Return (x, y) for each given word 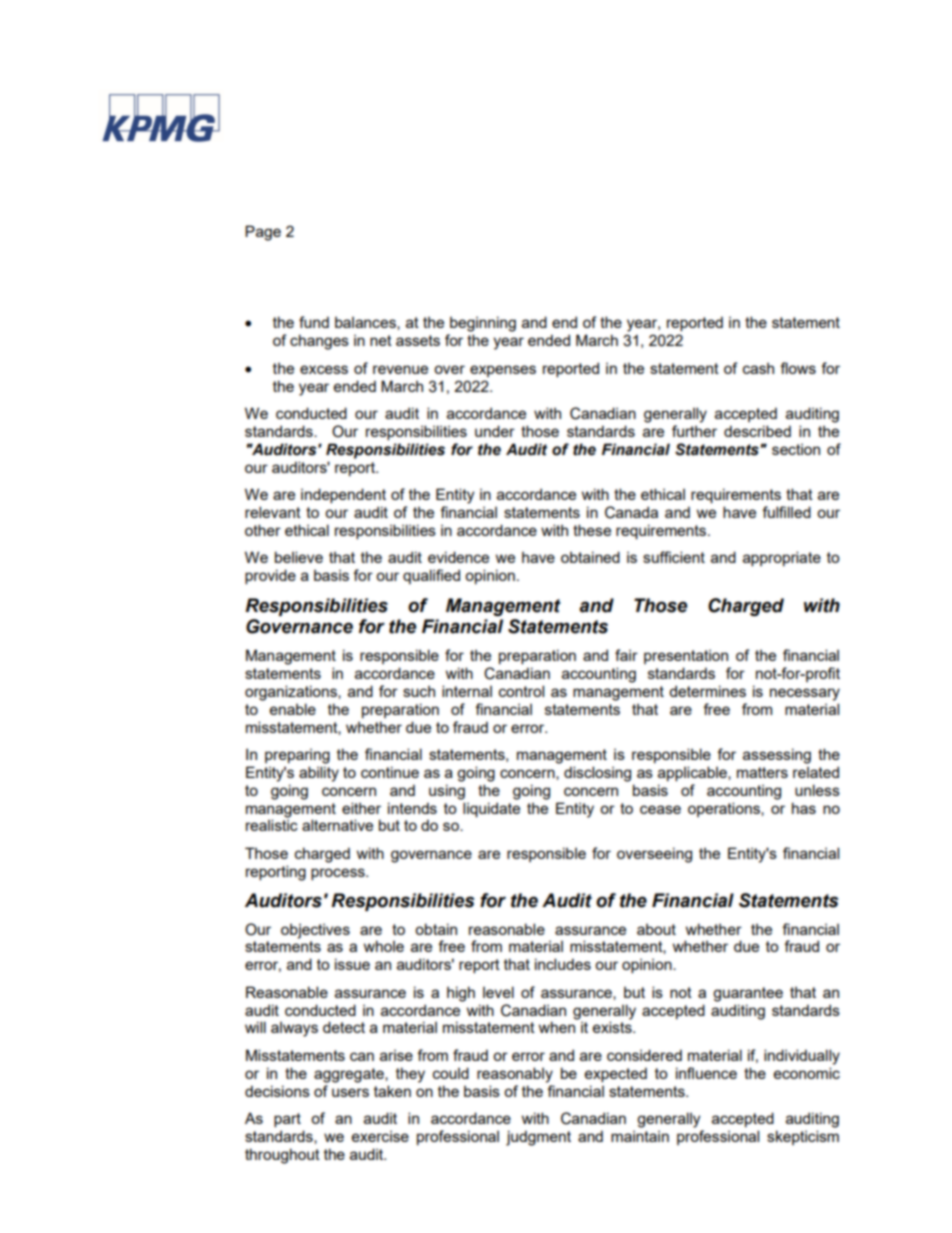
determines (707, 691)
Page (263, 233)
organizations (292, 693)
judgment (538, 1138)
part (287, 1120)
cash (758, 368)
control (521, 691)
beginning (483, 324)
